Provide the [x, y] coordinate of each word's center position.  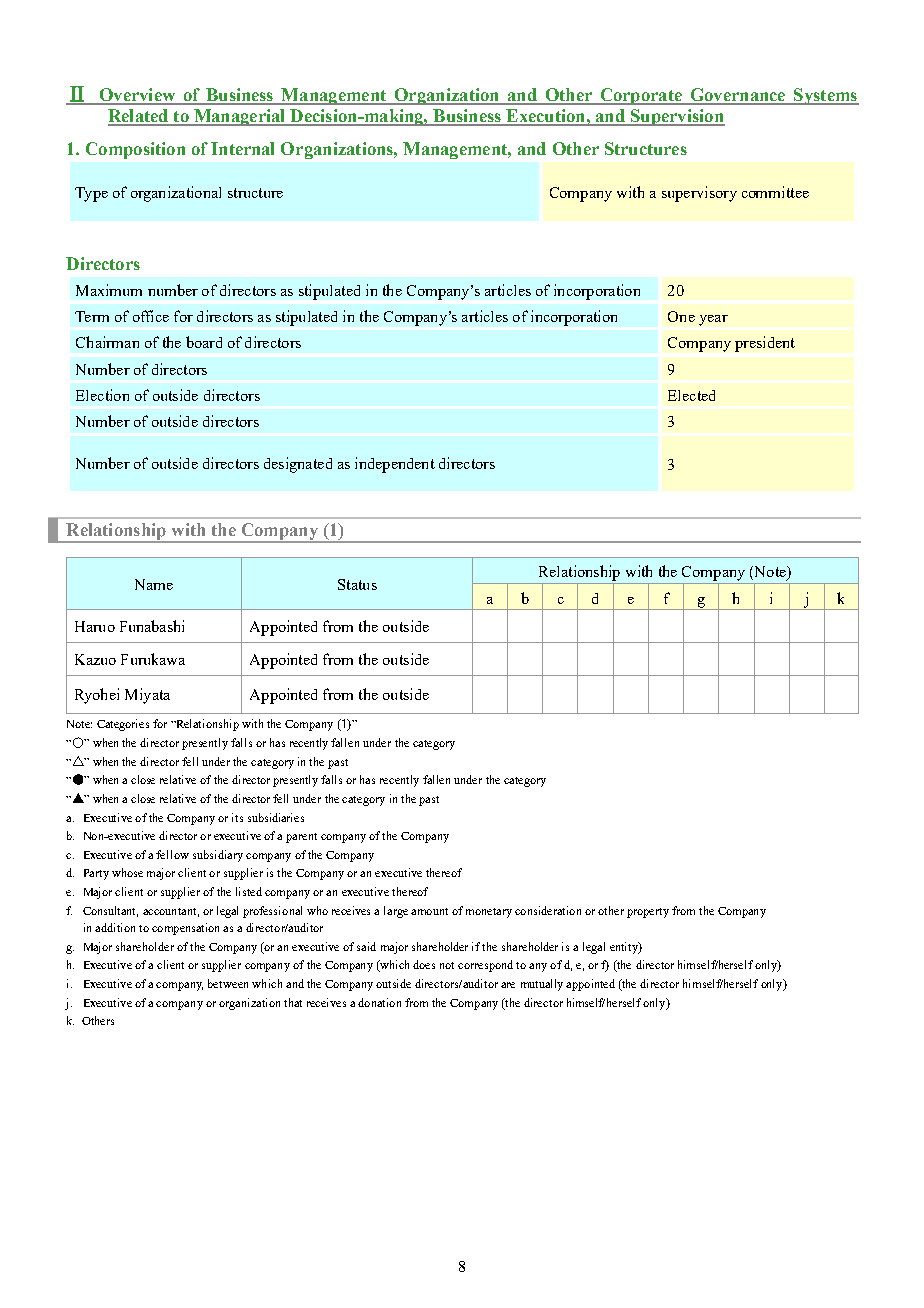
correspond [485, 966]
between [228, 983]
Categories [123, 725]
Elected [691, 395]
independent [395, 465]
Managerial [239, 117]
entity [625, 948]
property [648, 913]
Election [102, 395]
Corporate [641, 96]
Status [357, 584]
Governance [738, 96]
